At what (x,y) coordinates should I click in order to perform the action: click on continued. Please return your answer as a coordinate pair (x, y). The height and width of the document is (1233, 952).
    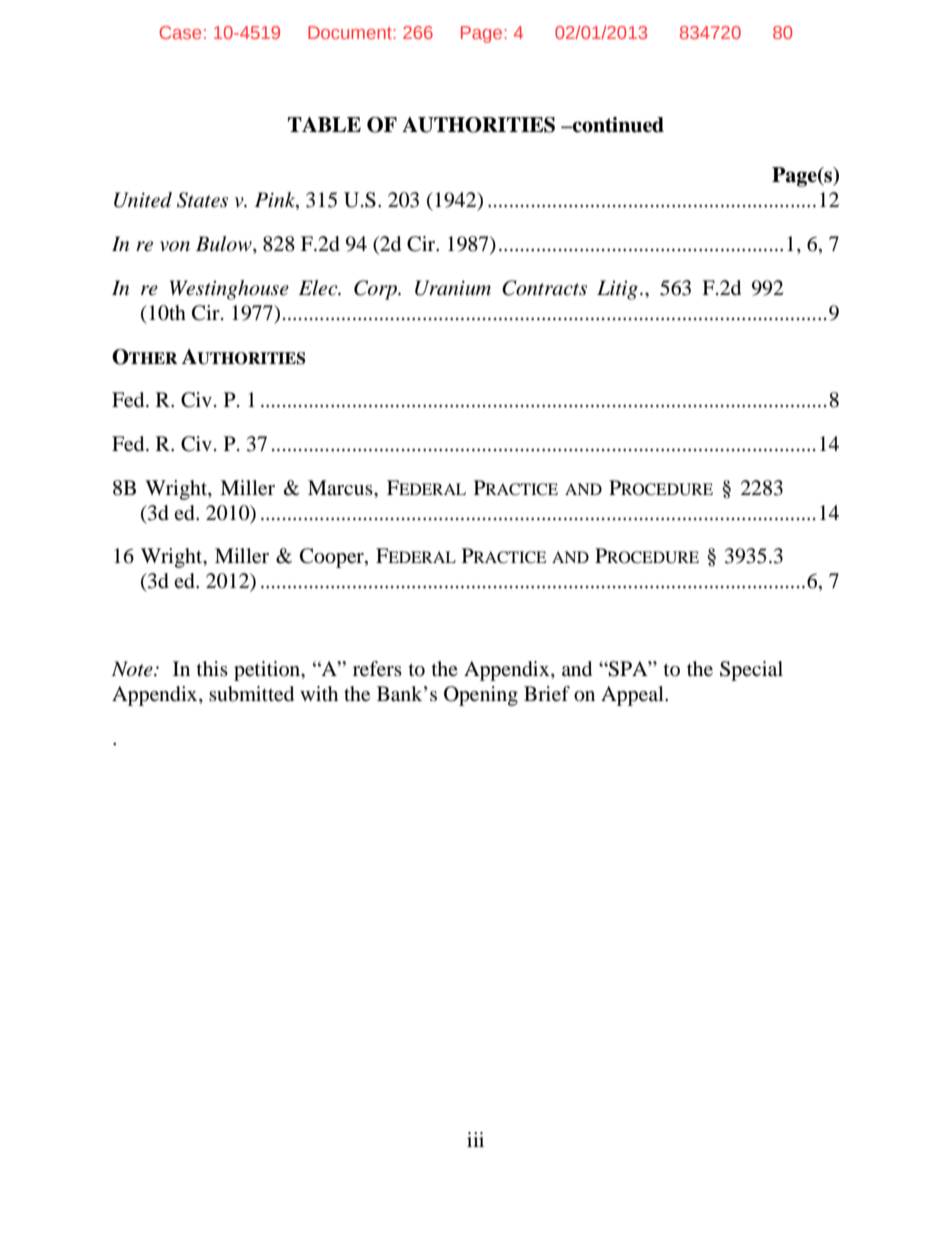
    Looking at the image, I should click on (617, 125).
